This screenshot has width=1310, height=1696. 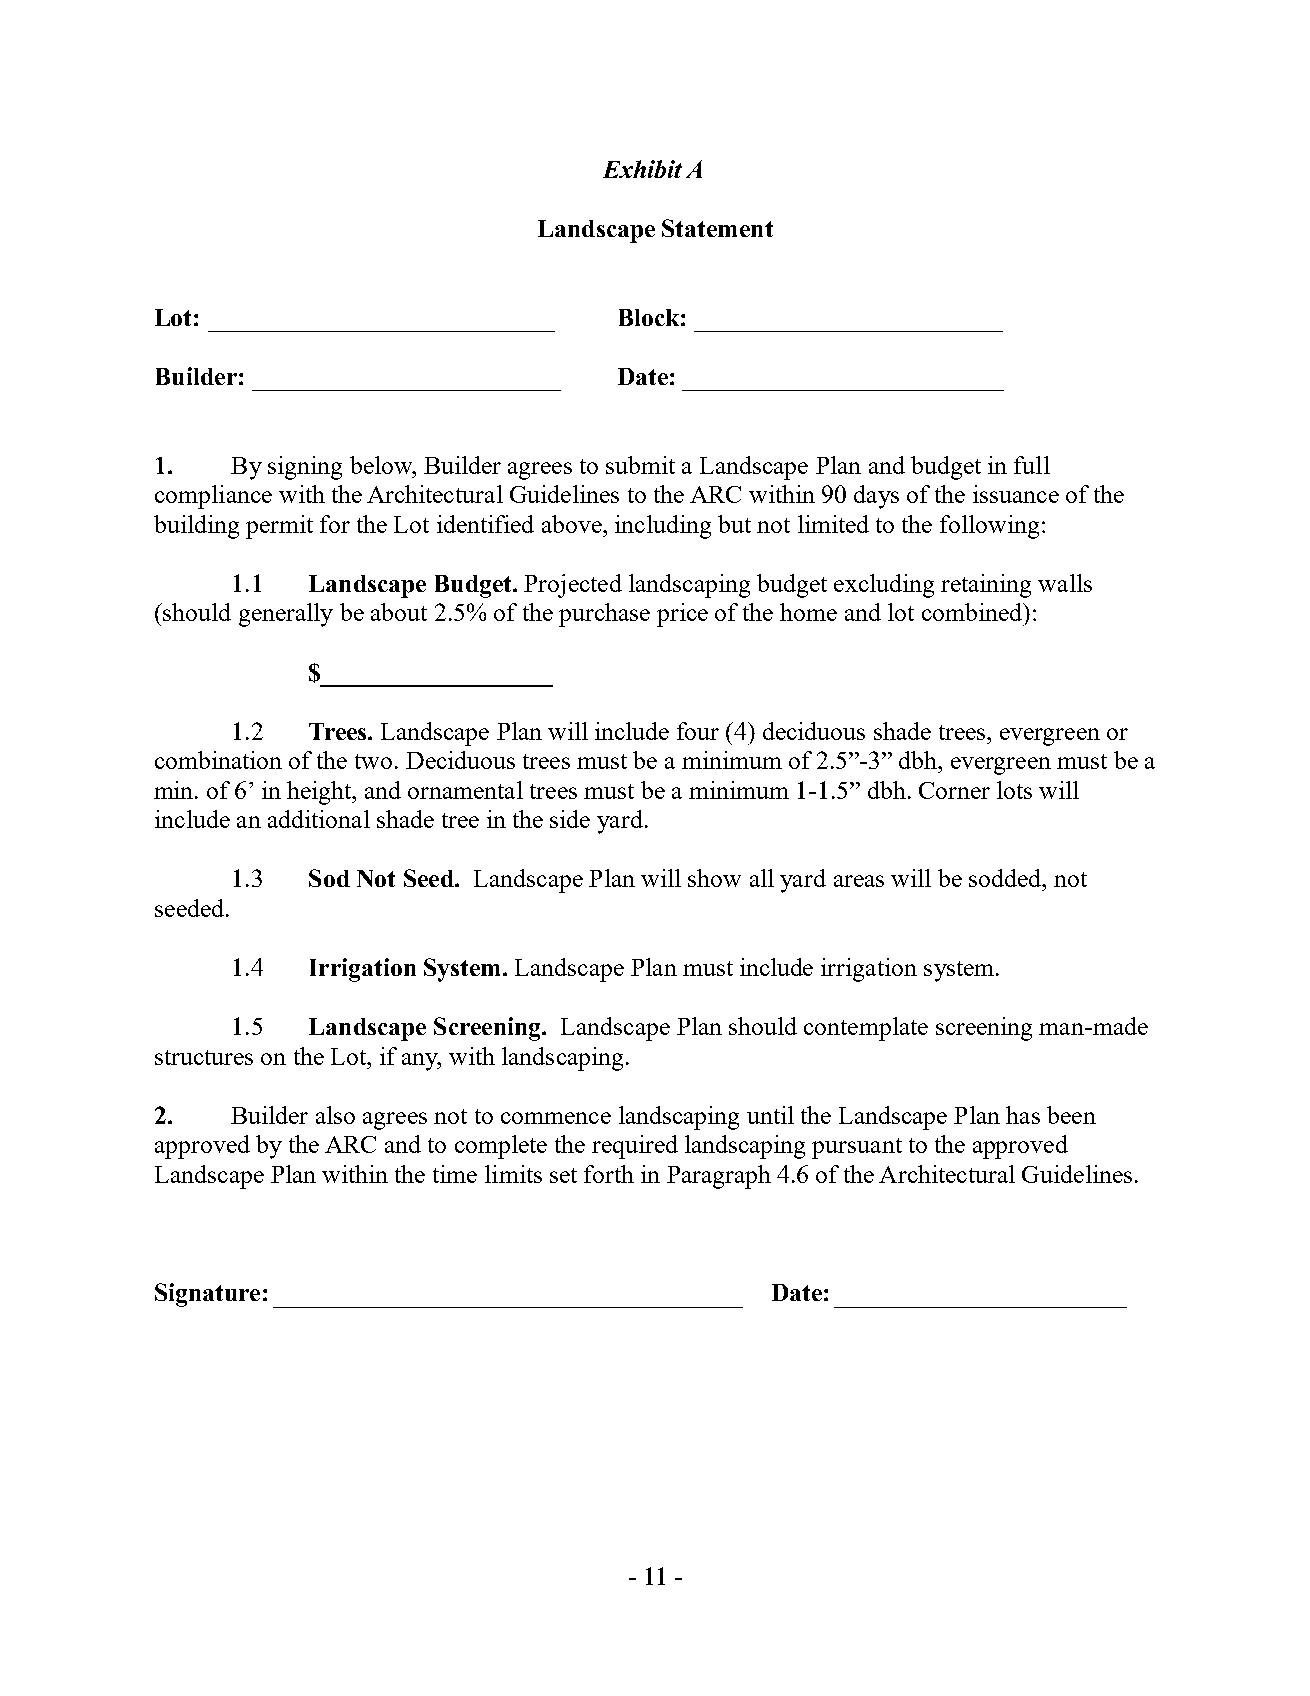 What do you see at coordinates (642, 169) in the screenshot?
I see `Exhibit` at bounding box center [642, 169].
